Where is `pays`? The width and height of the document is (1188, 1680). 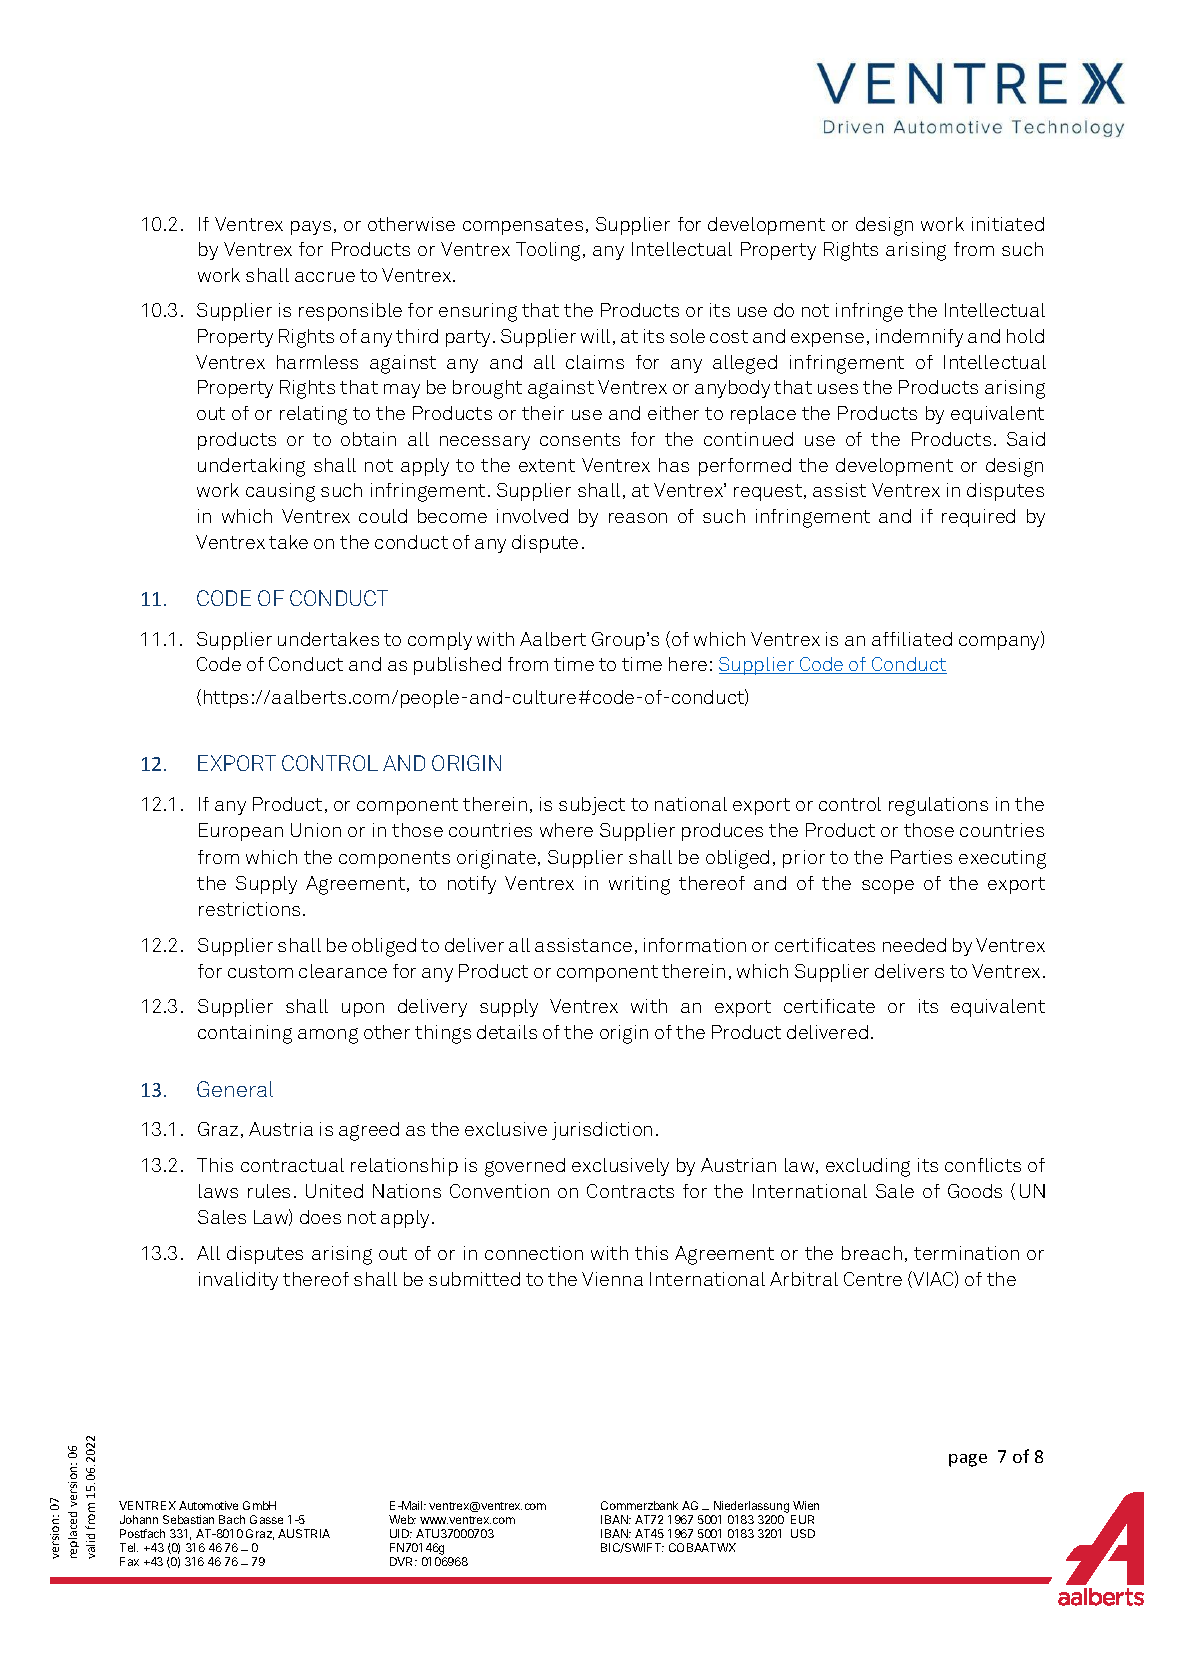
pays is located at coordinates (311, 228).
